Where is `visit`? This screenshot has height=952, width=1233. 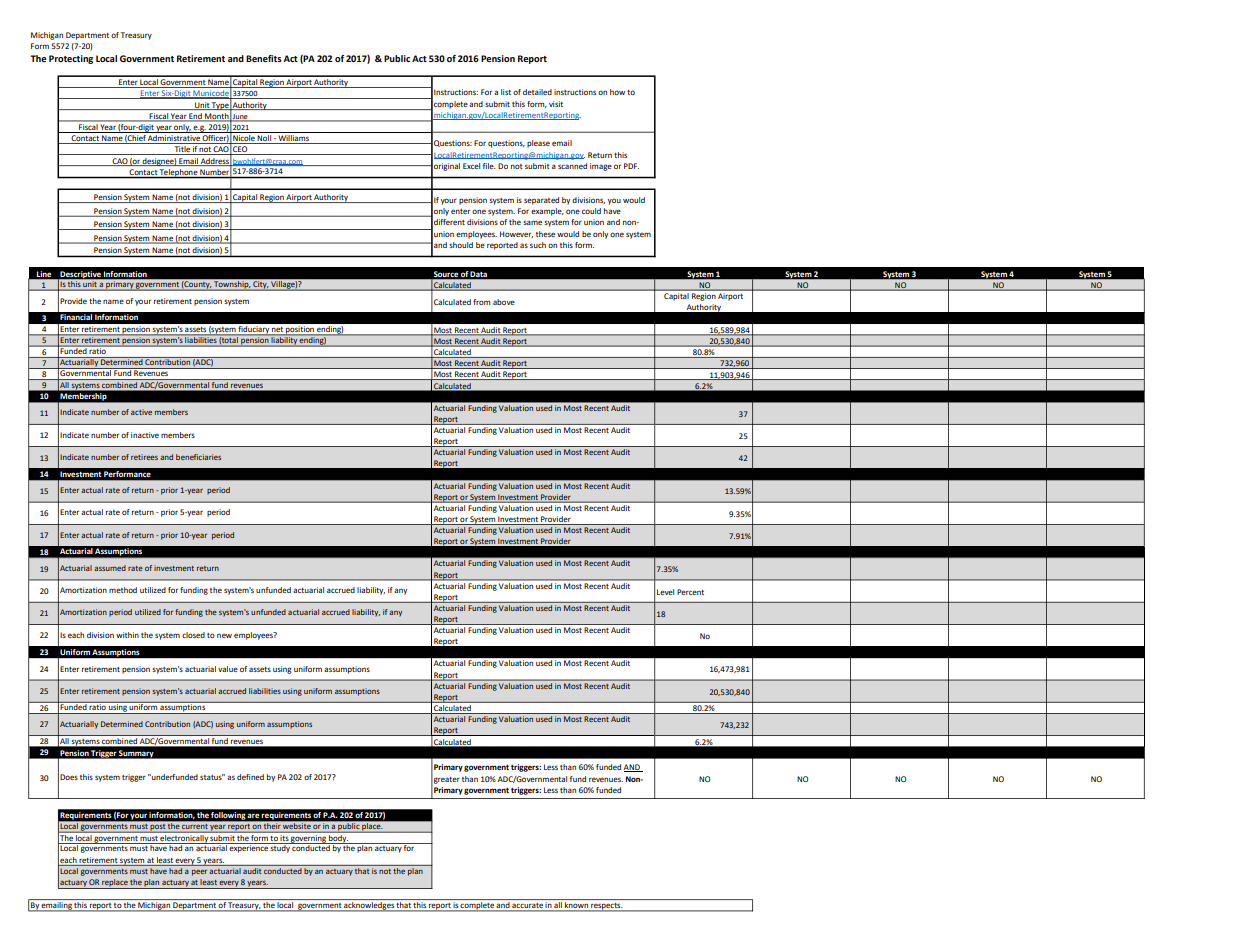
visit is located at coordinates (556, 104).
